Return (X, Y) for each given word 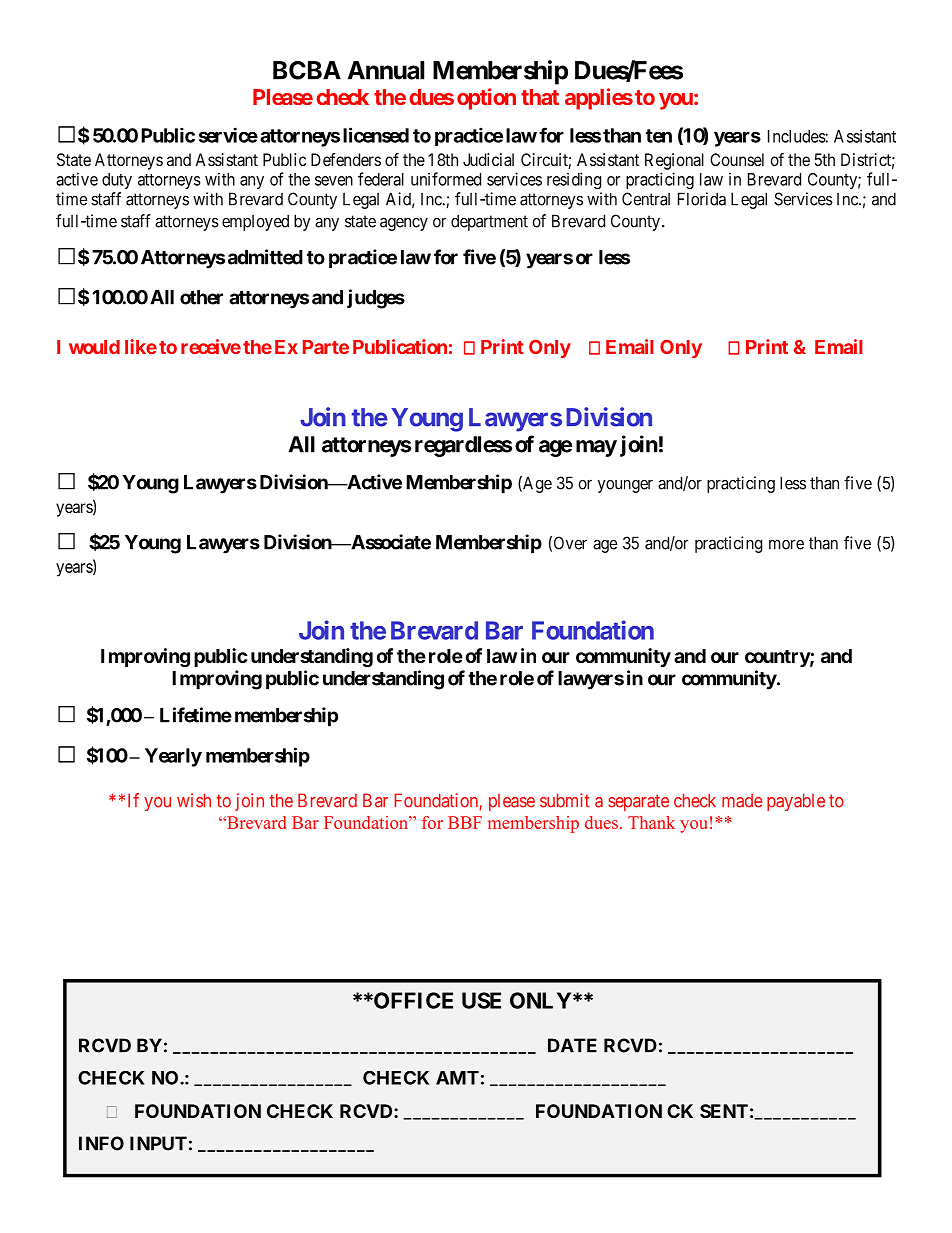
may (596, 448)
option (486, 99)
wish (194, 800)
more (786, 544)
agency (404, 224)
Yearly (173, 757)
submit (565, 800)
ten (659, 136)
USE (481, 1000)
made (742, 800)
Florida (702, 199)
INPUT (158, 1143)
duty (117, 181)
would (94, 347)
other (201, 297)
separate (638, 802)
